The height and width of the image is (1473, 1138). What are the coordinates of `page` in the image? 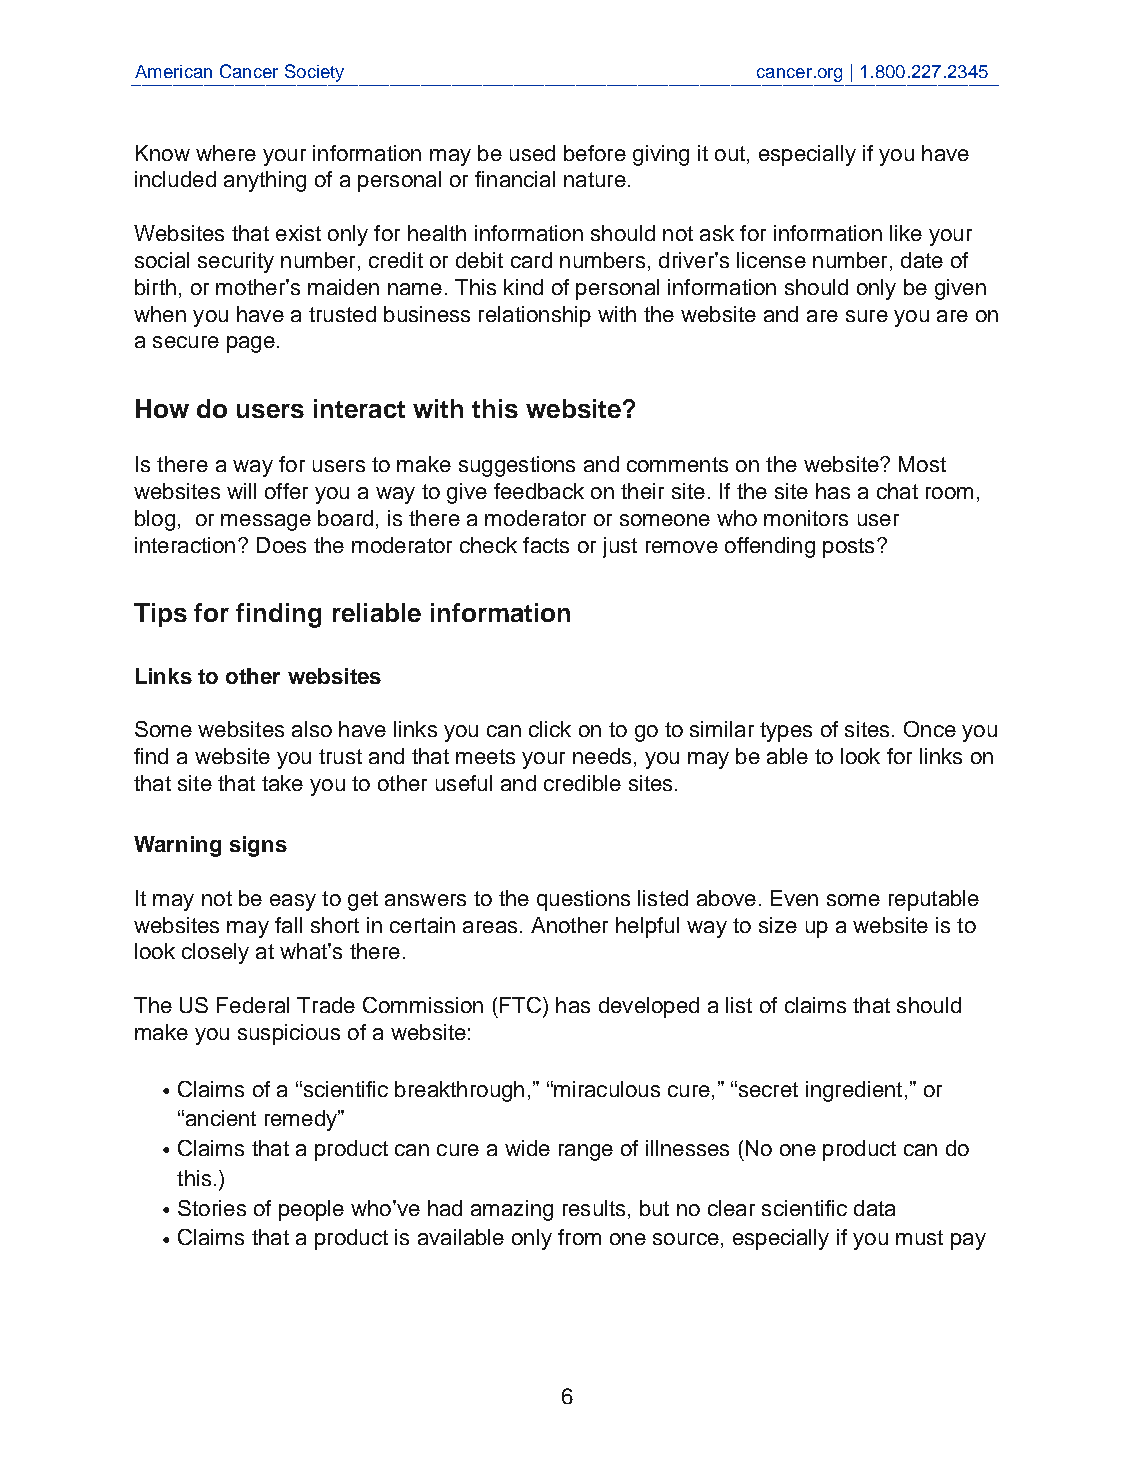 It's located at (251, 344).
